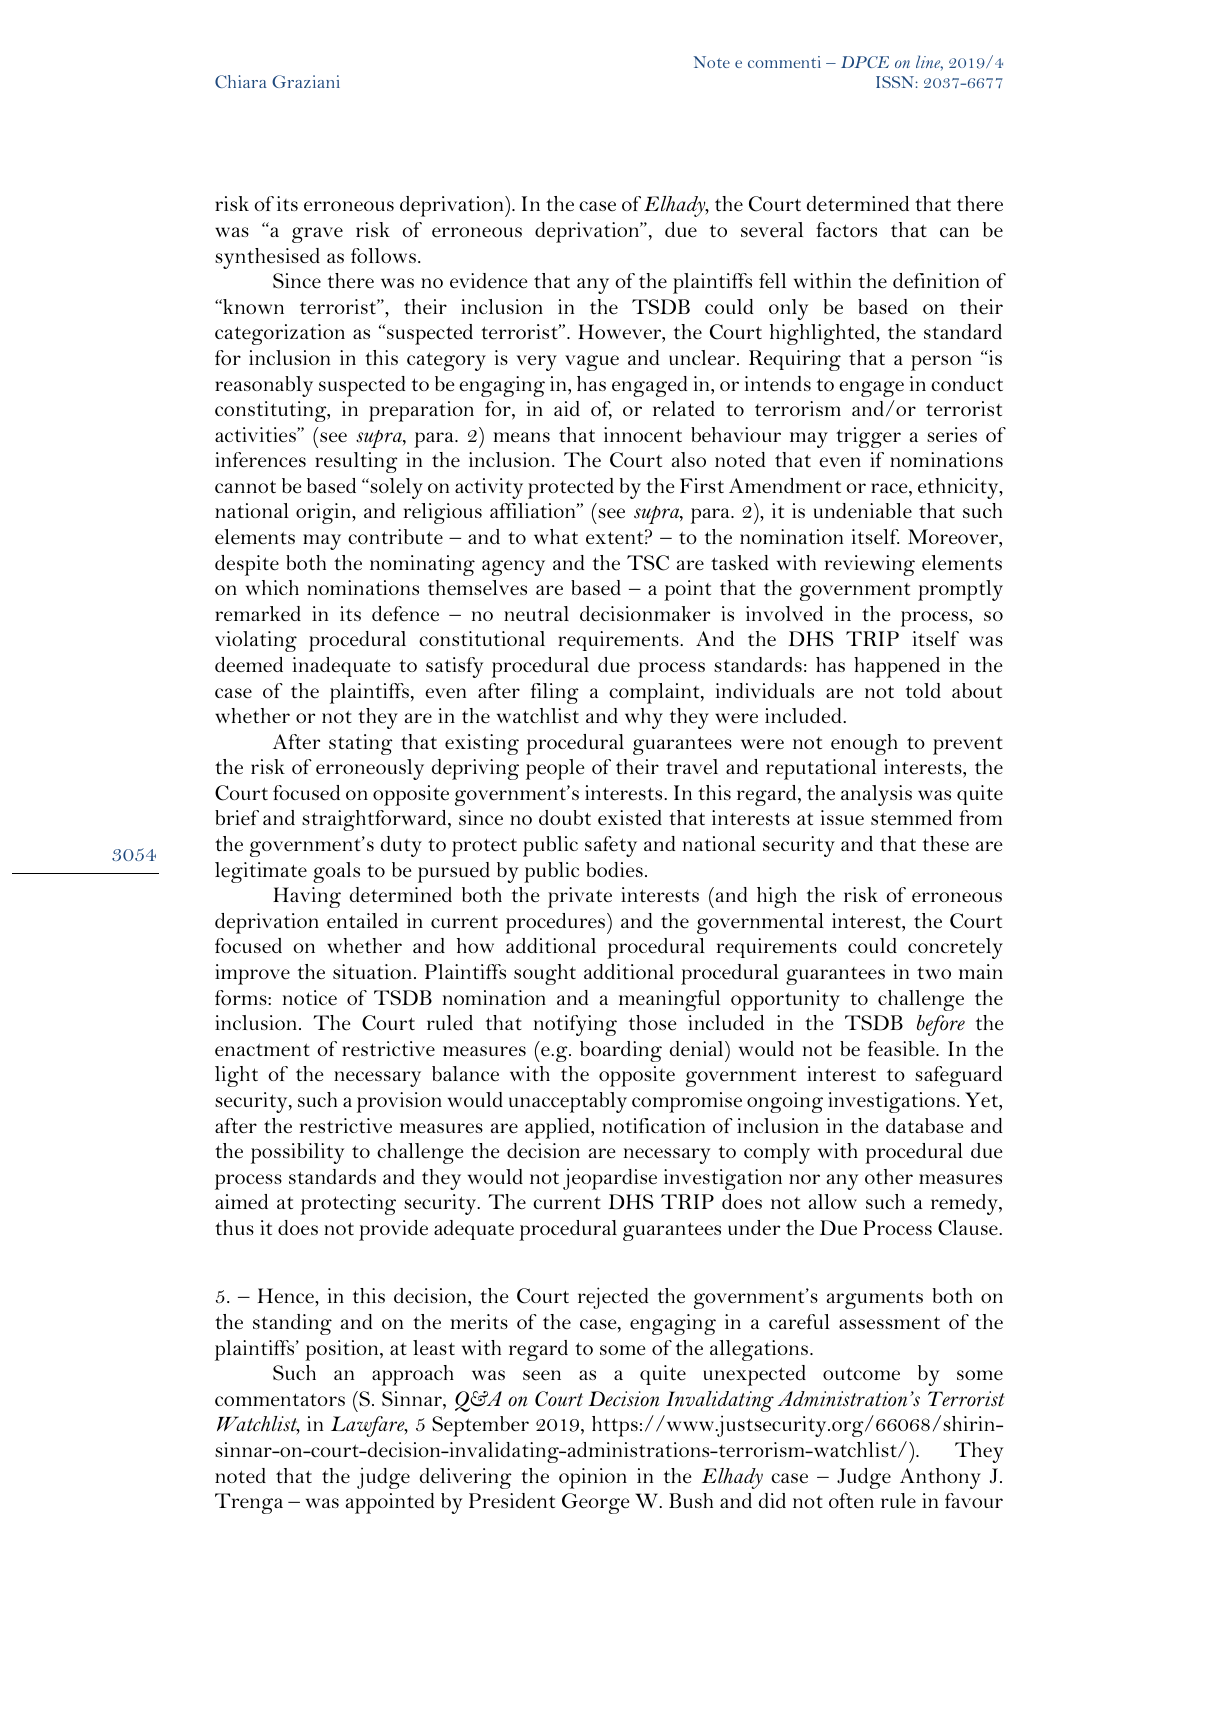  What do you see at coordinates (298, 1153) in the screenshot?
I see `possibility` at bounding box center [298, 1153].
